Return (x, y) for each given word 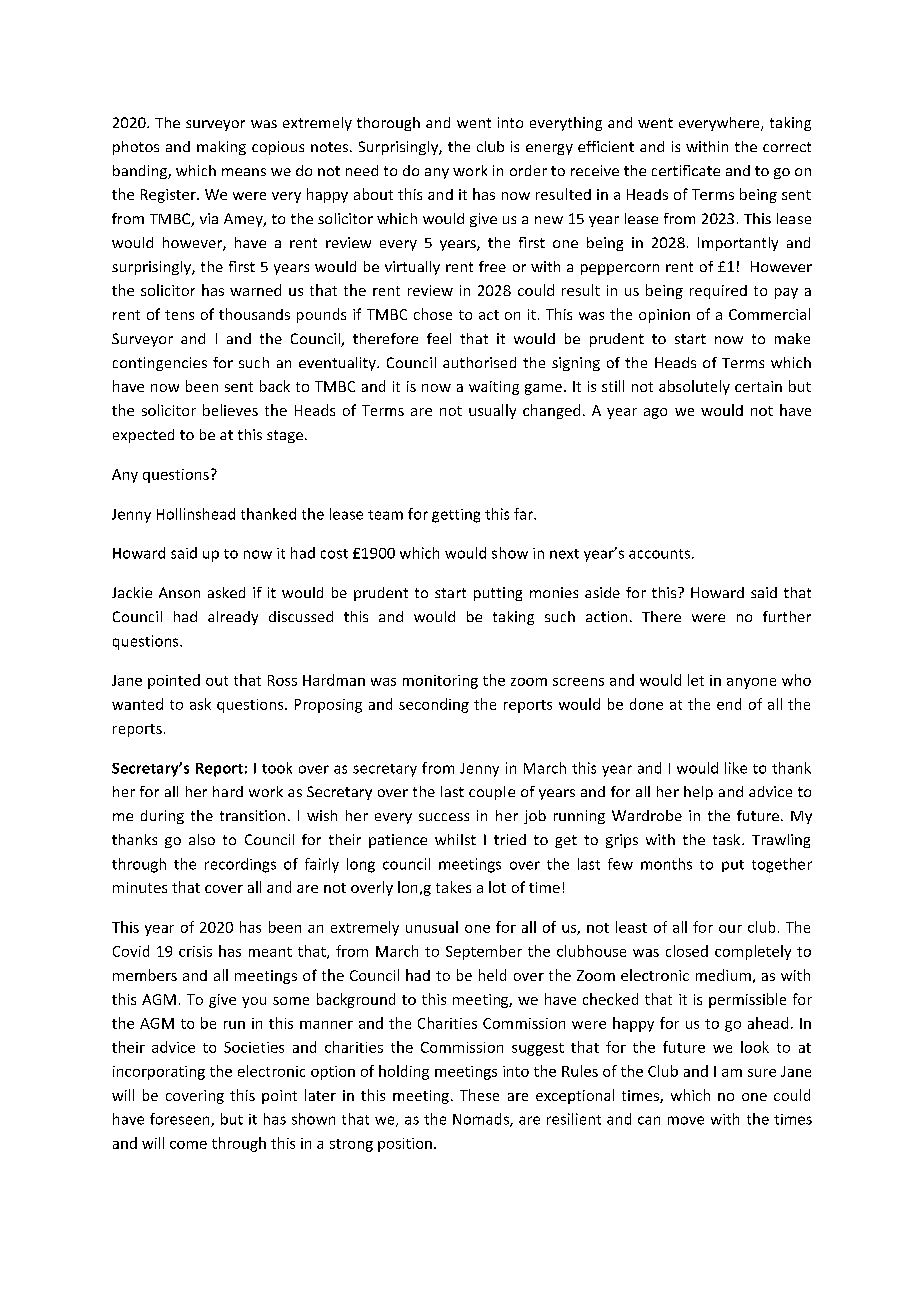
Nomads (482, 1120)
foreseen (181, 1120)
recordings (240, 865)
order (528, 170)
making (221, 148)
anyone (751, 683)
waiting (494, 388)
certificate (686, 170)
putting (498, 594)
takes (453, 887)
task (728, 839)
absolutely (694, 387)
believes (230, 410)
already (233, 618)
